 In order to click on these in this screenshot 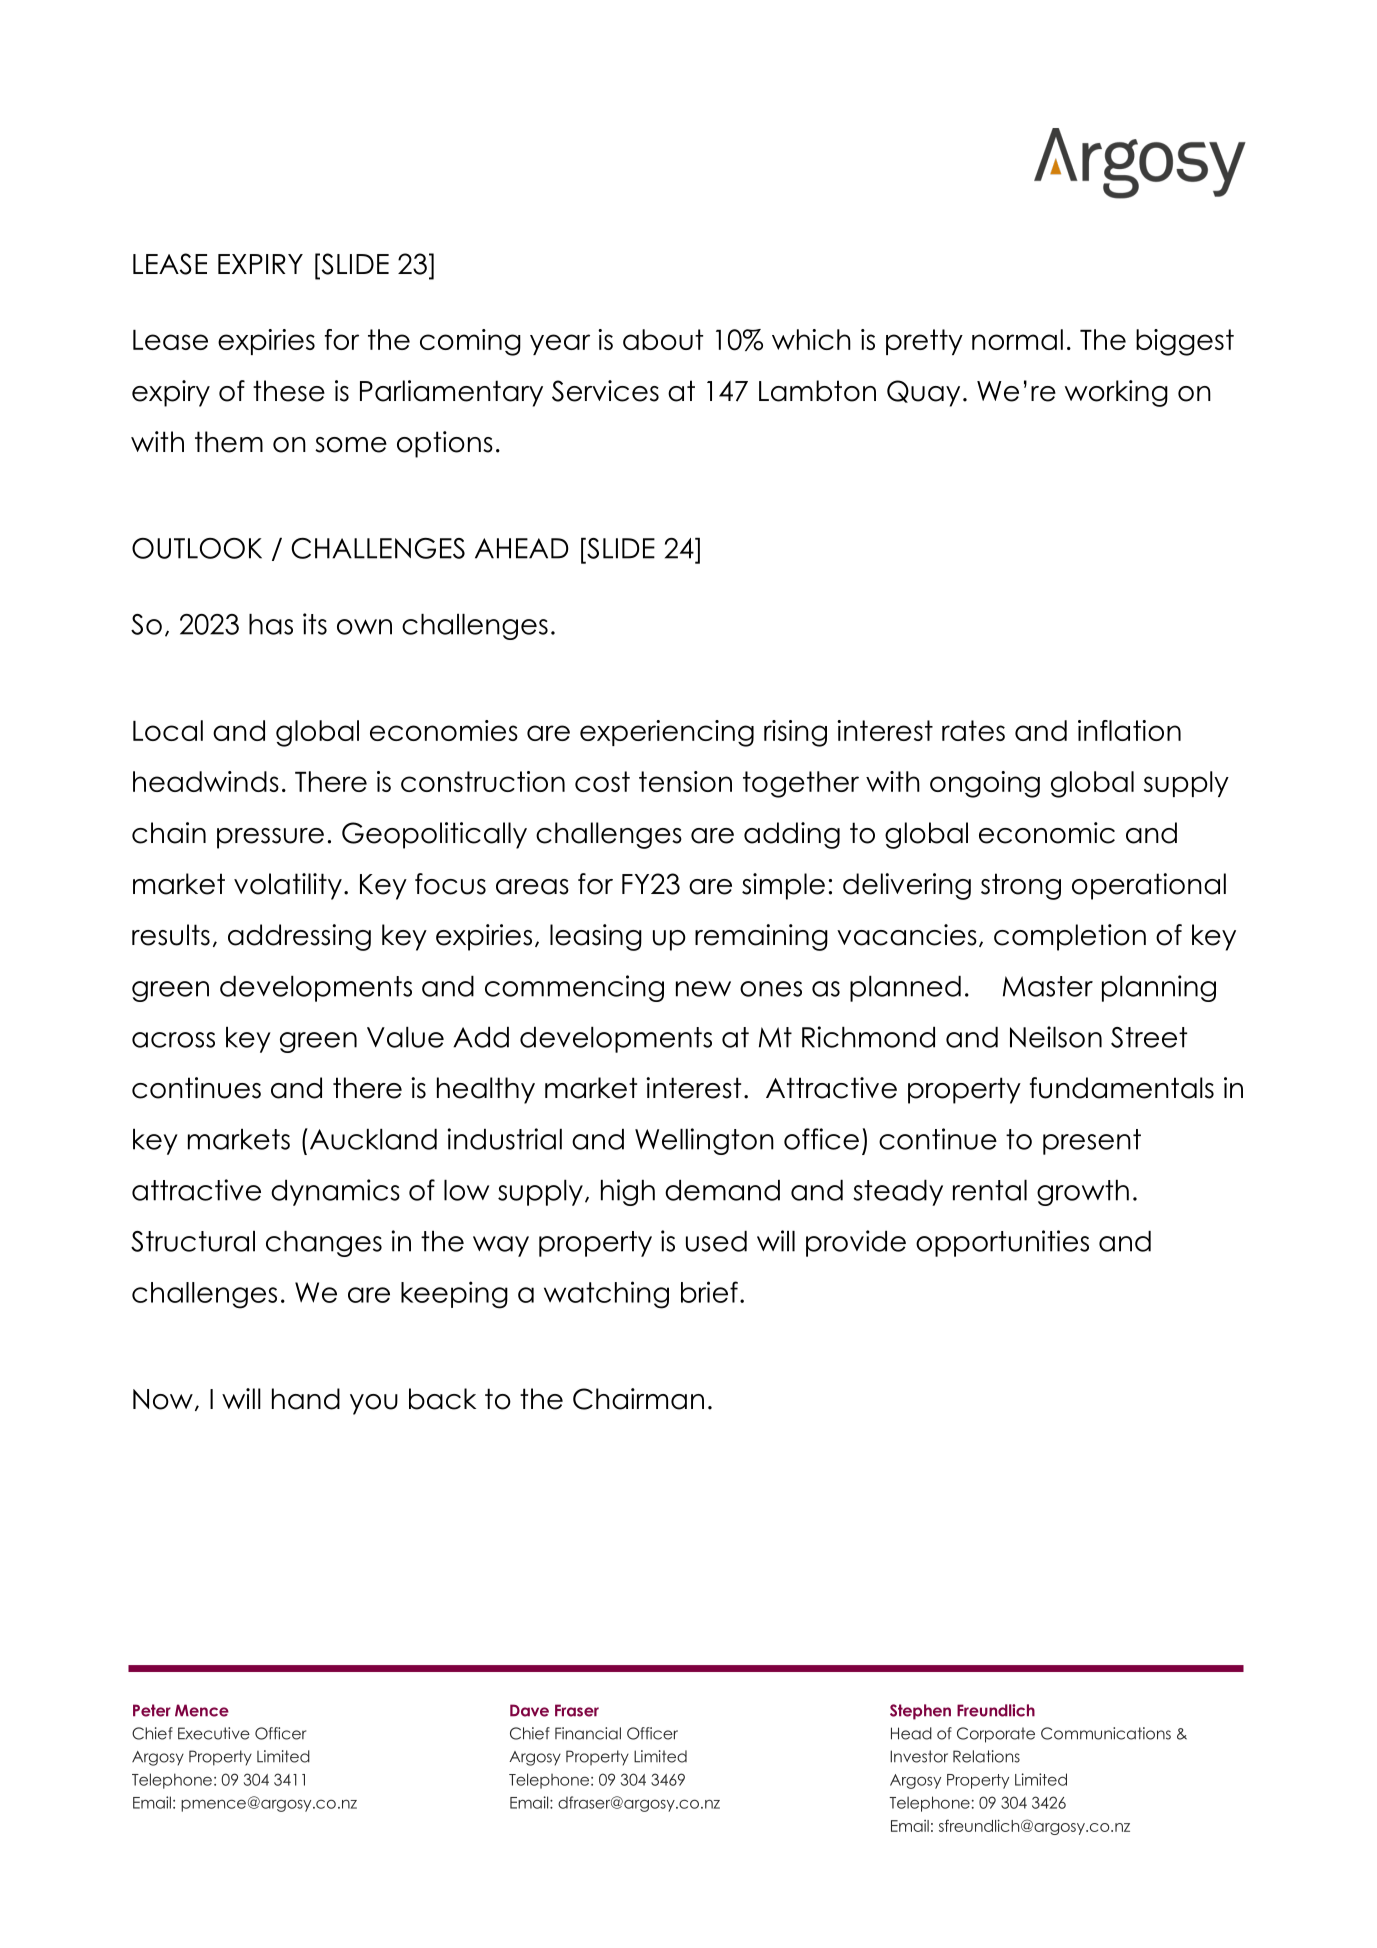, I will do `click(289, 391)`.
